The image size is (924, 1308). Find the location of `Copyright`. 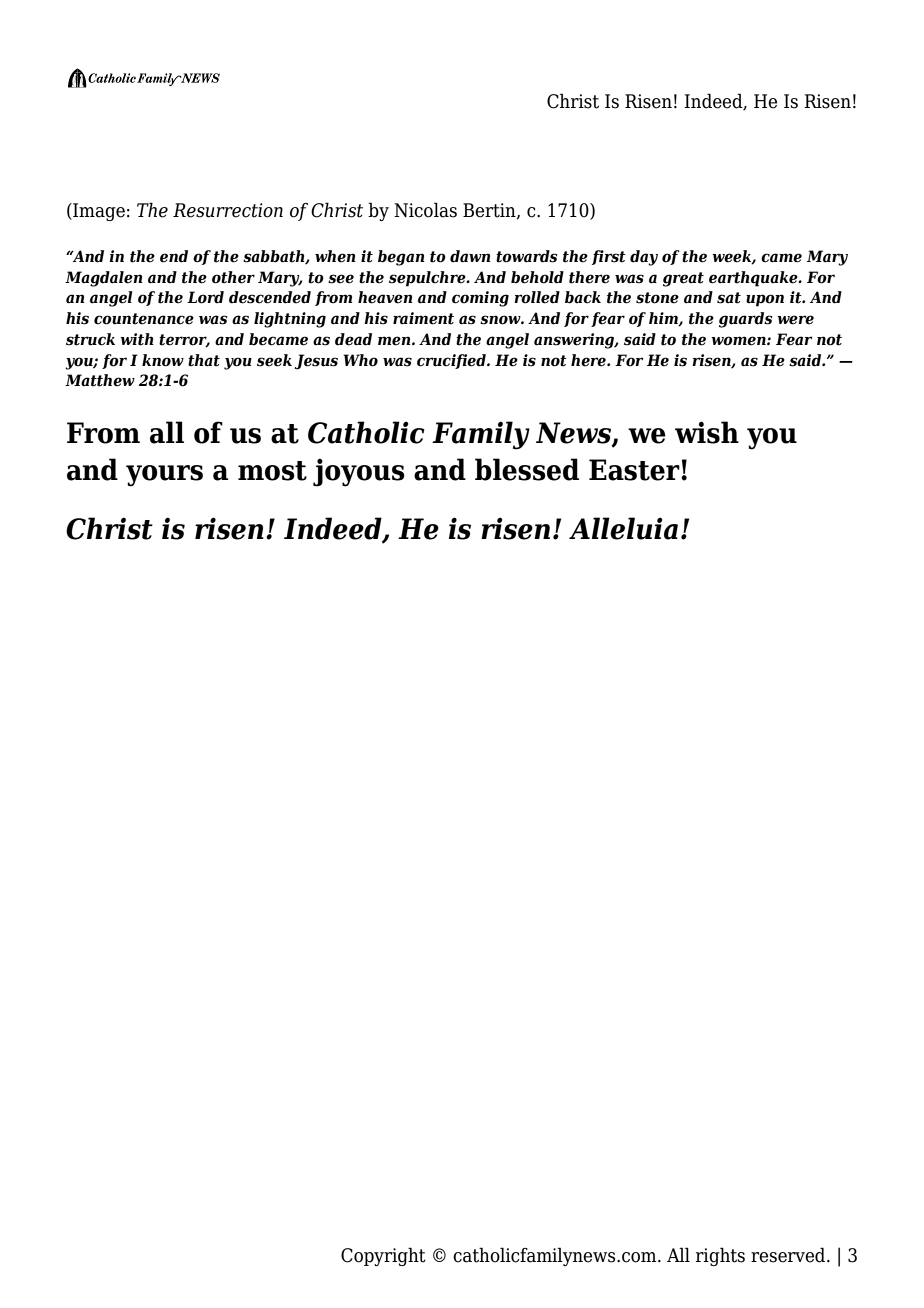

Copyright is located at coordinates (383, 1256).
